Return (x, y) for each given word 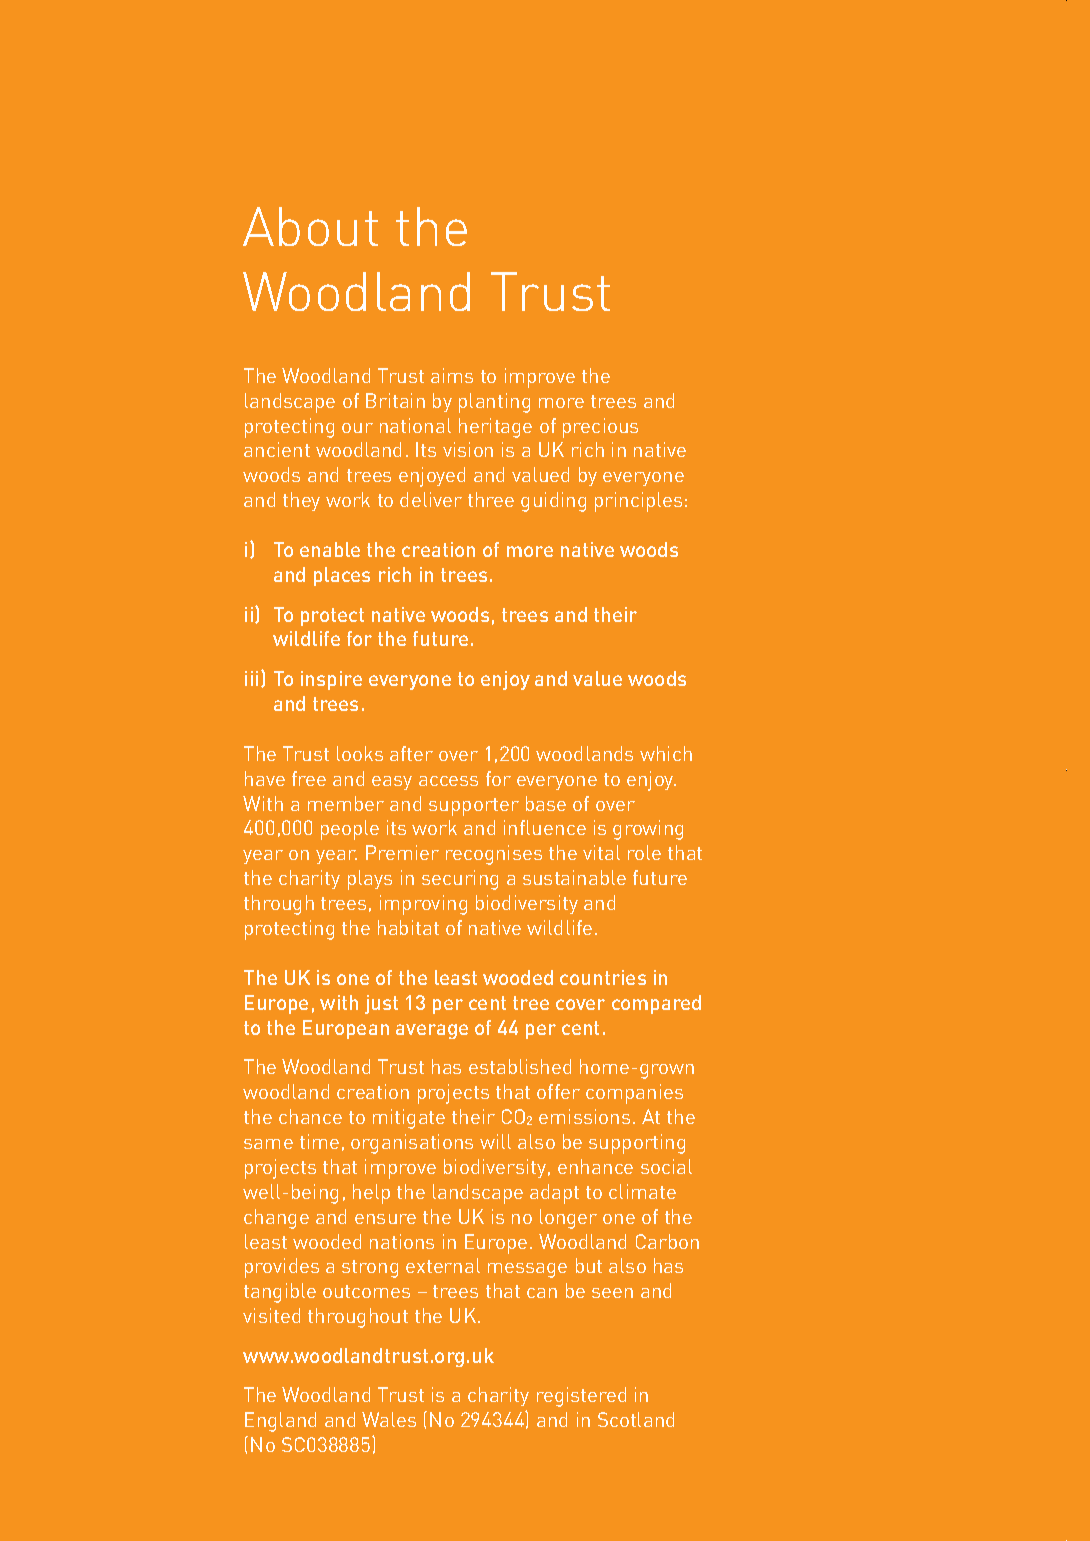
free (309, 778)
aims (452, 375)
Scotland (636, 1419)
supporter (474, 807)
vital (601, 852)
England (280, 1422)
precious (600, 428)
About (310, 226)
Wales (389, 1419)
